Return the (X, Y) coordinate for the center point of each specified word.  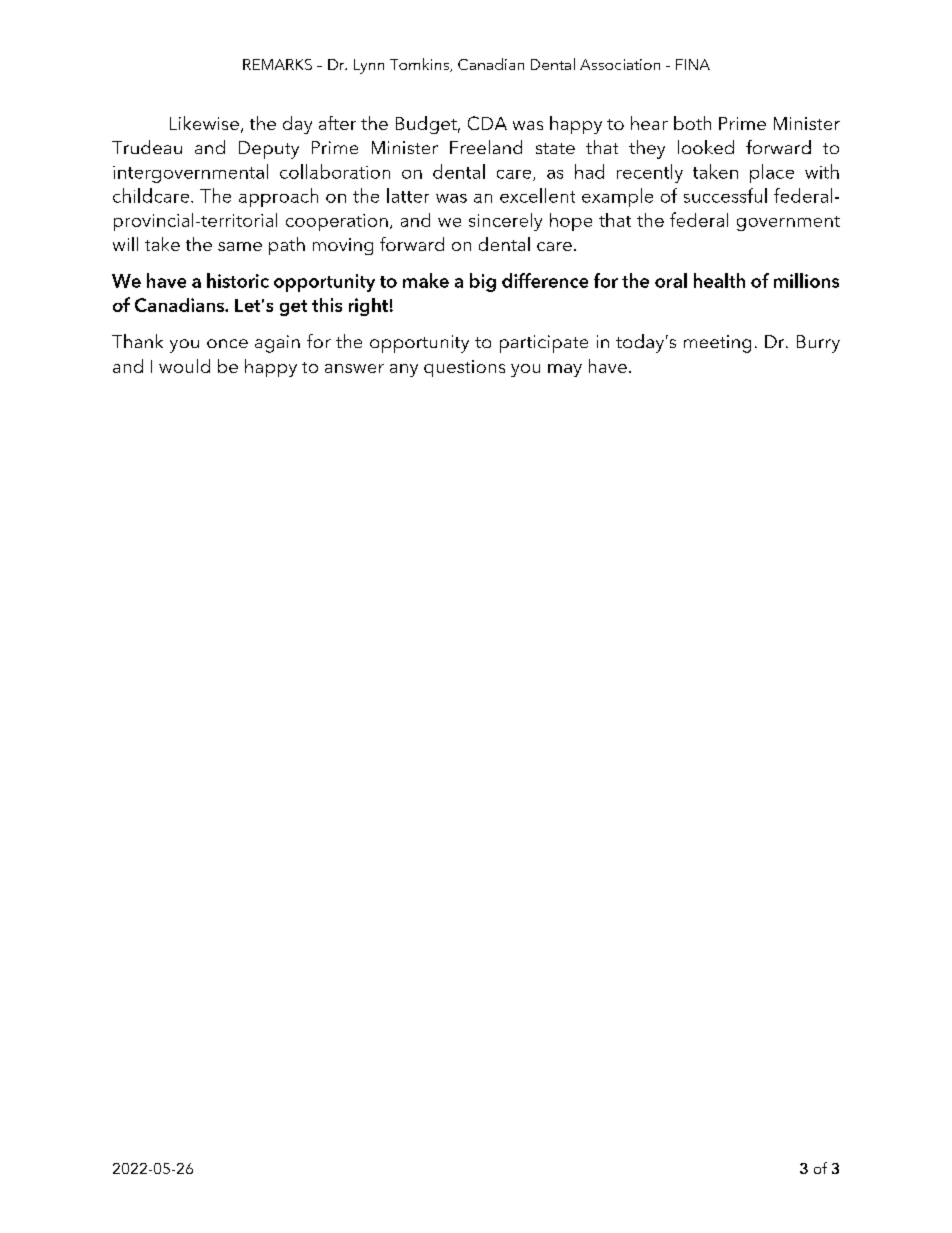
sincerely (505, 222)
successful (725, 195)
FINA (693, 64)
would (184, 366)
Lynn (369, 66)
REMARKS (277, 64)
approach (278, 197)
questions (464, 368)
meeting (717, 344)
